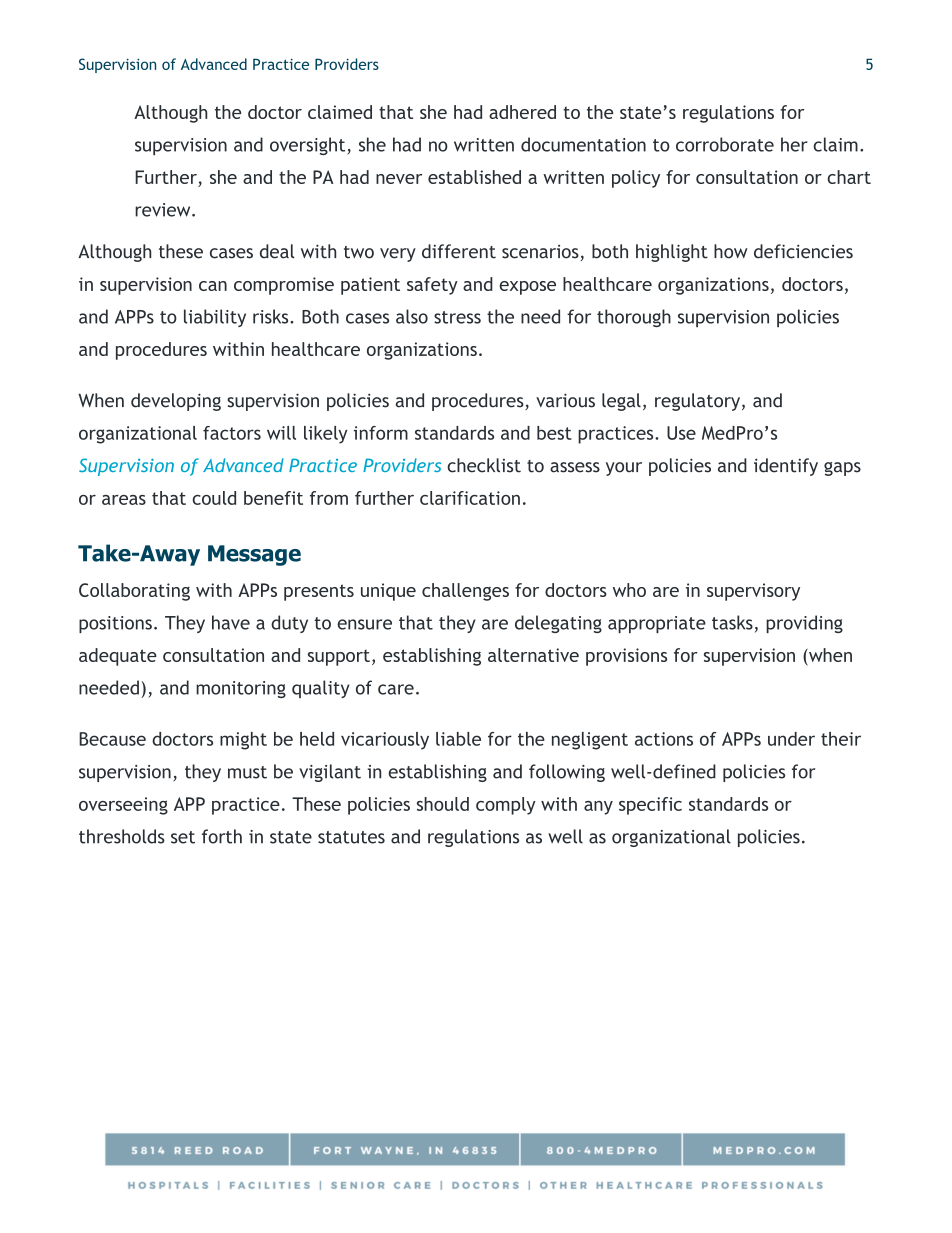 The width and height of the image is (952, 1233). What do you see at coordinates (786, 467) in the image?
I see `identify` at bounding box center [786, 467].
